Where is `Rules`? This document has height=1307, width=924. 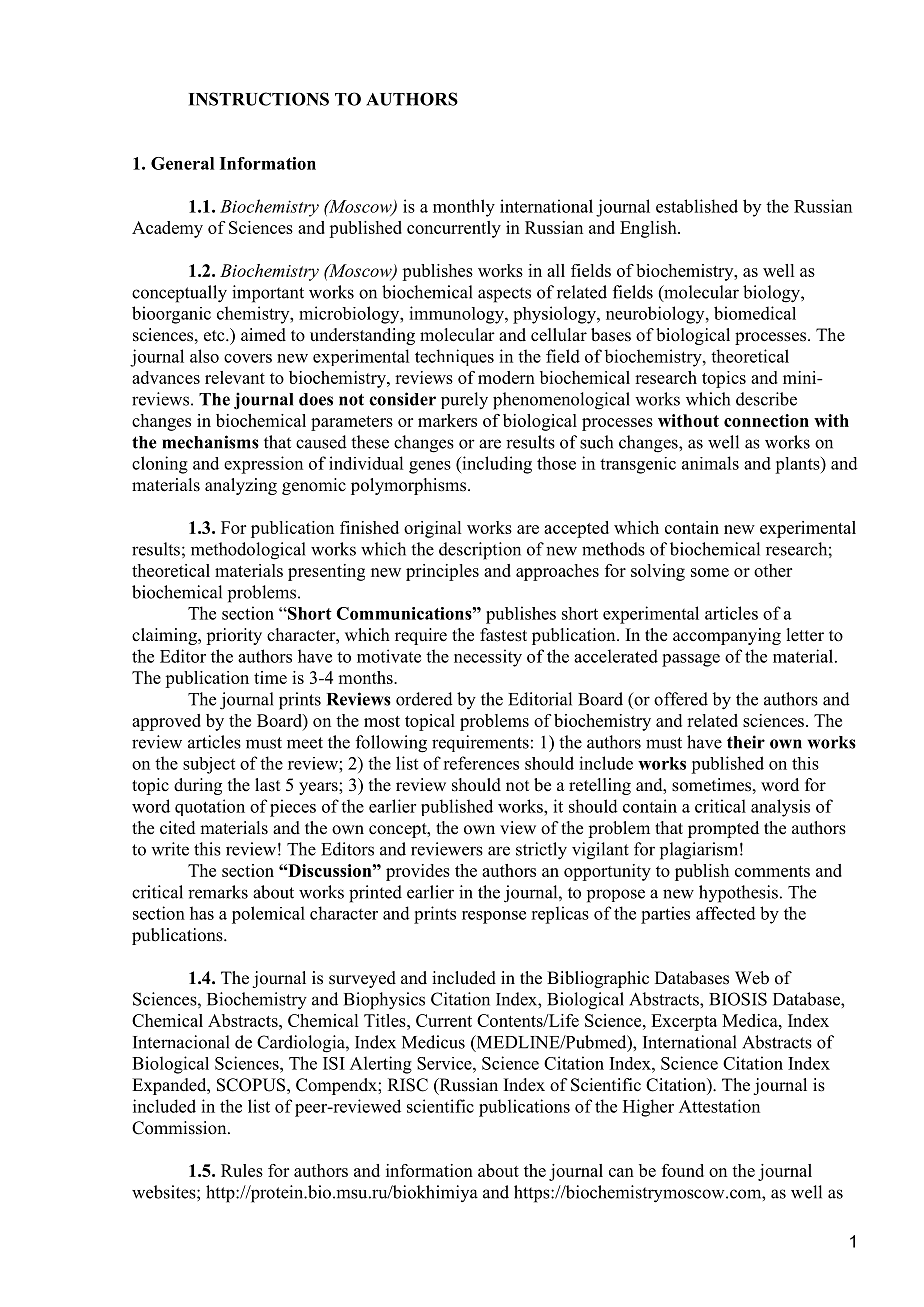 Rules is located at coordinates (242, 1170).
